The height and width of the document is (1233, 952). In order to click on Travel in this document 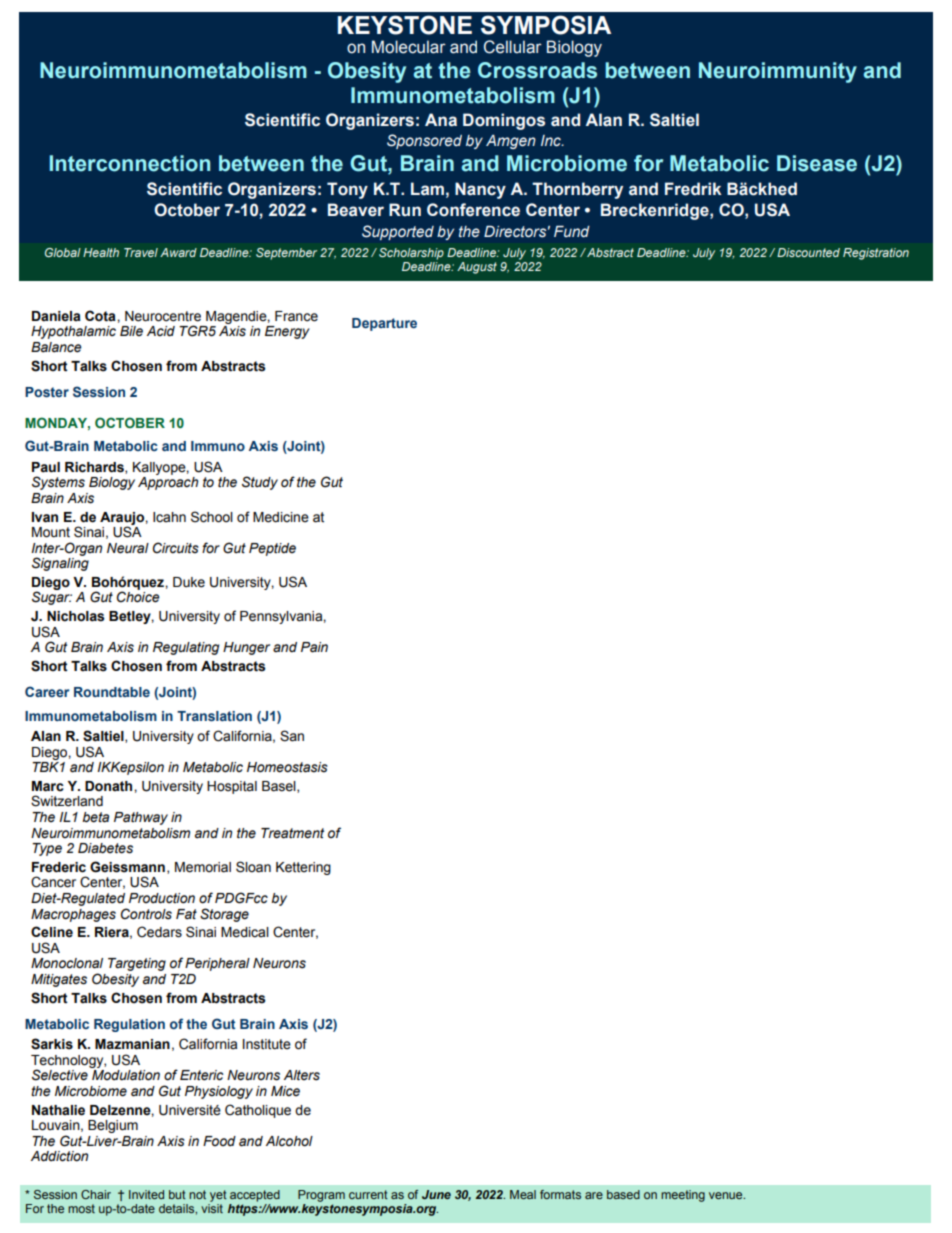, I will do `click(141, 252)`.
